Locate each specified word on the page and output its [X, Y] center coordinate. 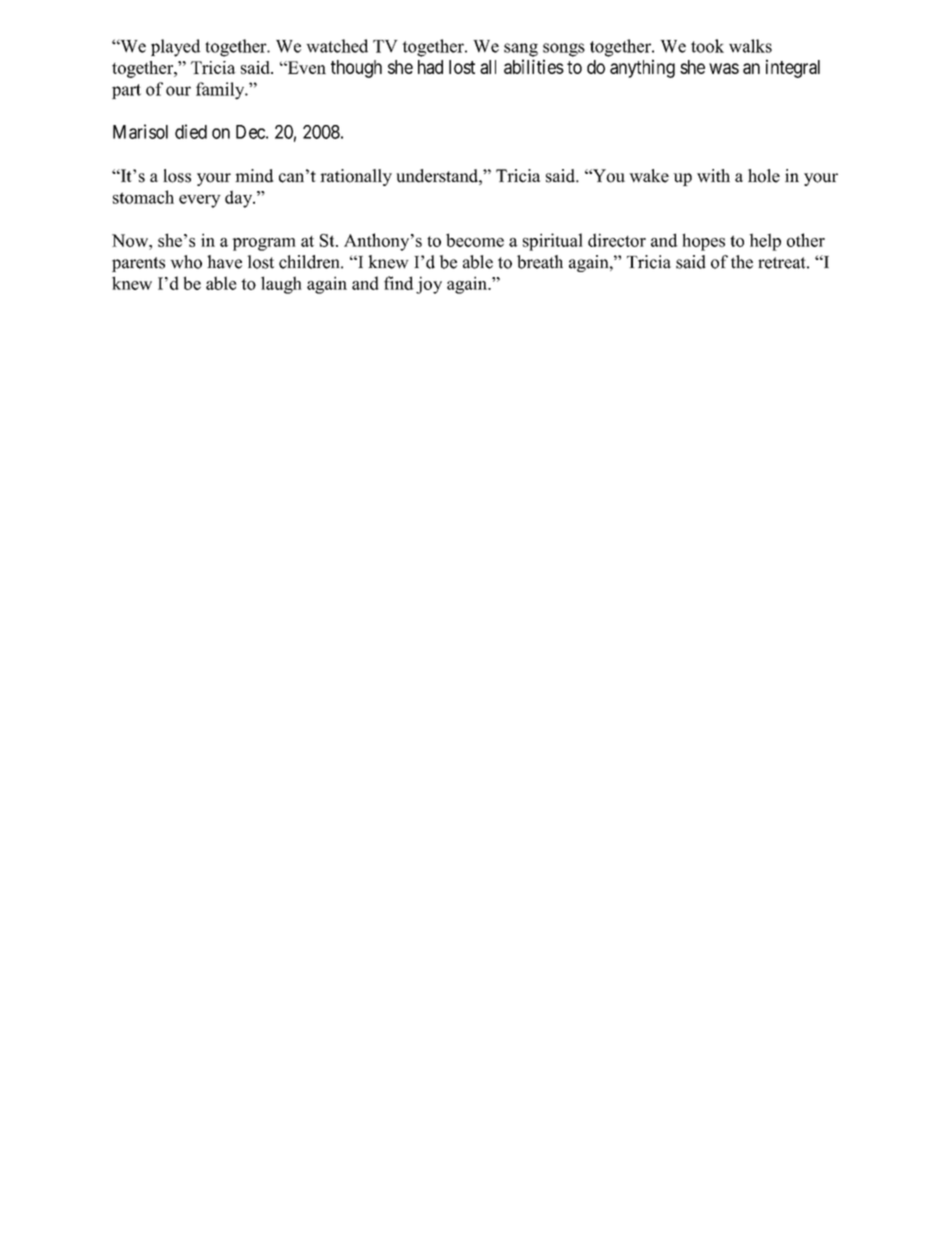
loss [177, 176]
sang [521, 50]
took [707, 46]
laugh [281, 285]
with [713, 175]
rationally [356, 177]
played [175, 48]
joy [429, 285]
